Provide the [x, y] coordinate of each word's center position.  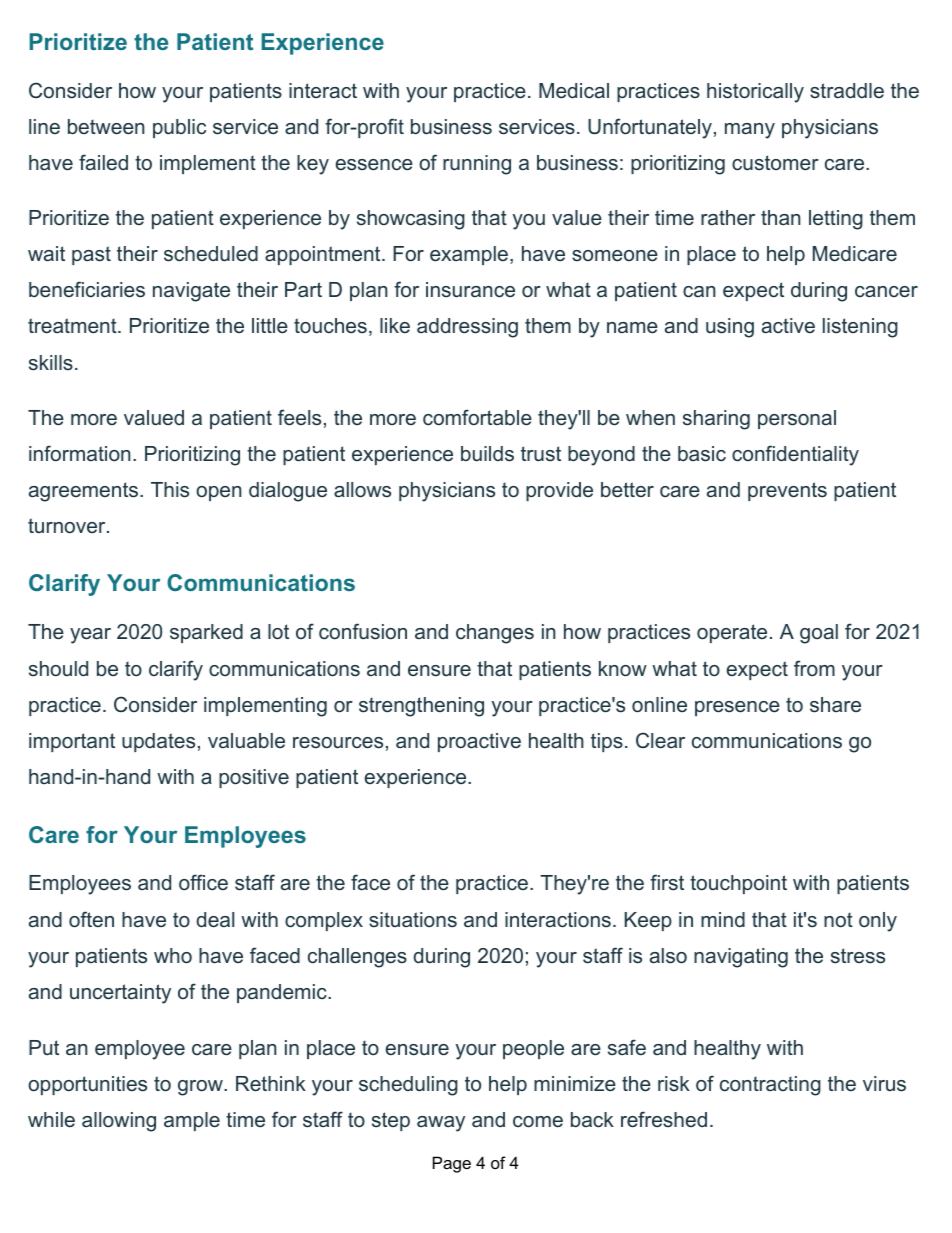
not [838, 920]
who [173, 955]
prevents [787, 491]
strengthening [421, 707]
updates [158, 742]
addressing [467, 328]
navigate [191, 292]
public [179, 128]
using [730, 328]
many [750, 131]
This [170, 490]
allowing [119, 1122]
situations [413, 919]
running [477, 165]
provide [559, 491]
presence [737, 708]
